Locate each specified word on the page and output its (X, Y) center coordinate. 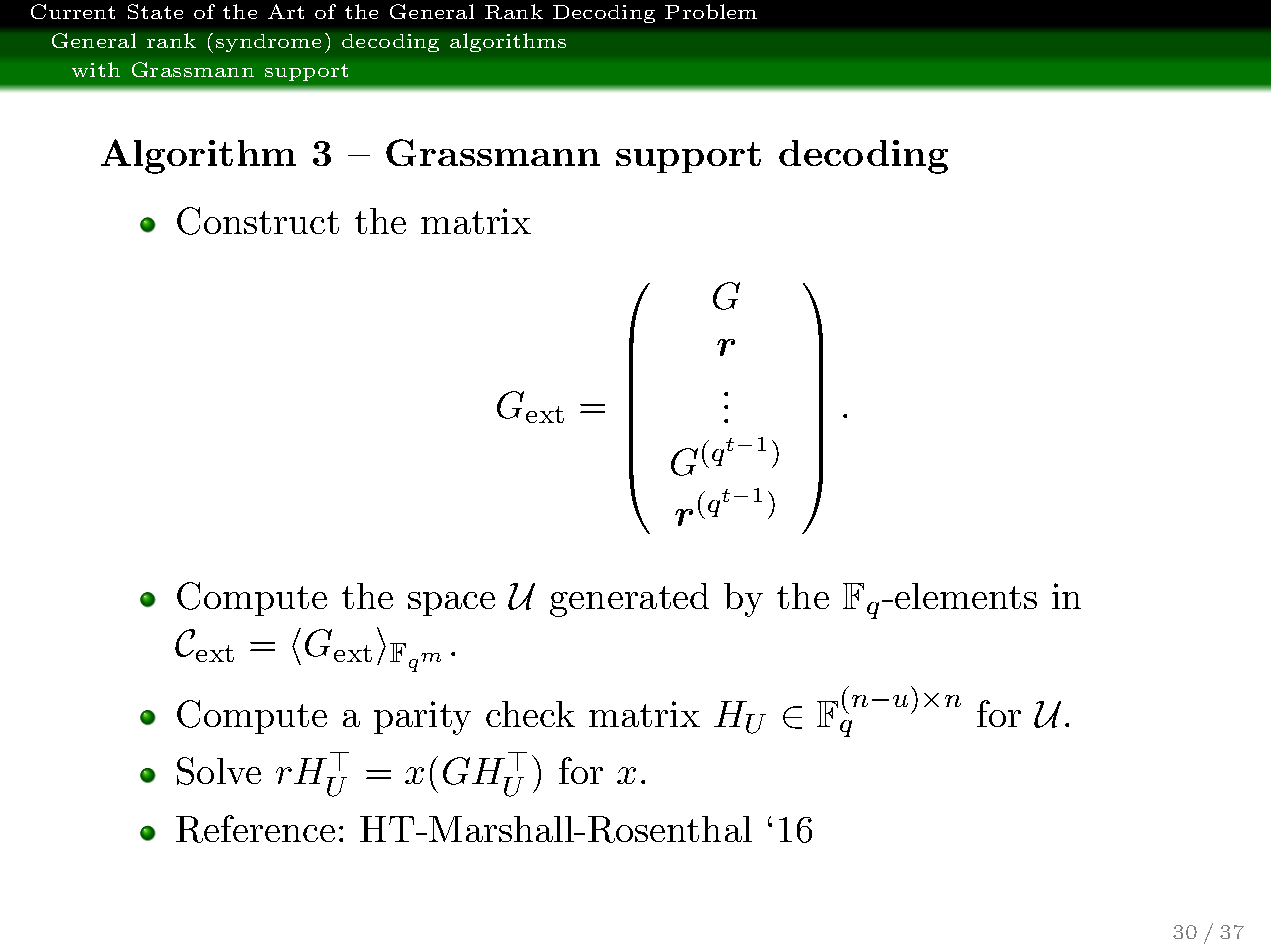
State (155, 11)
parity (422, 718)
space (451, 604)
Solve (219, 771)
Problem (711, 11)
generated (629, 600)
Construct (258, 221)
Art (286, 11)
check (530, 714)
